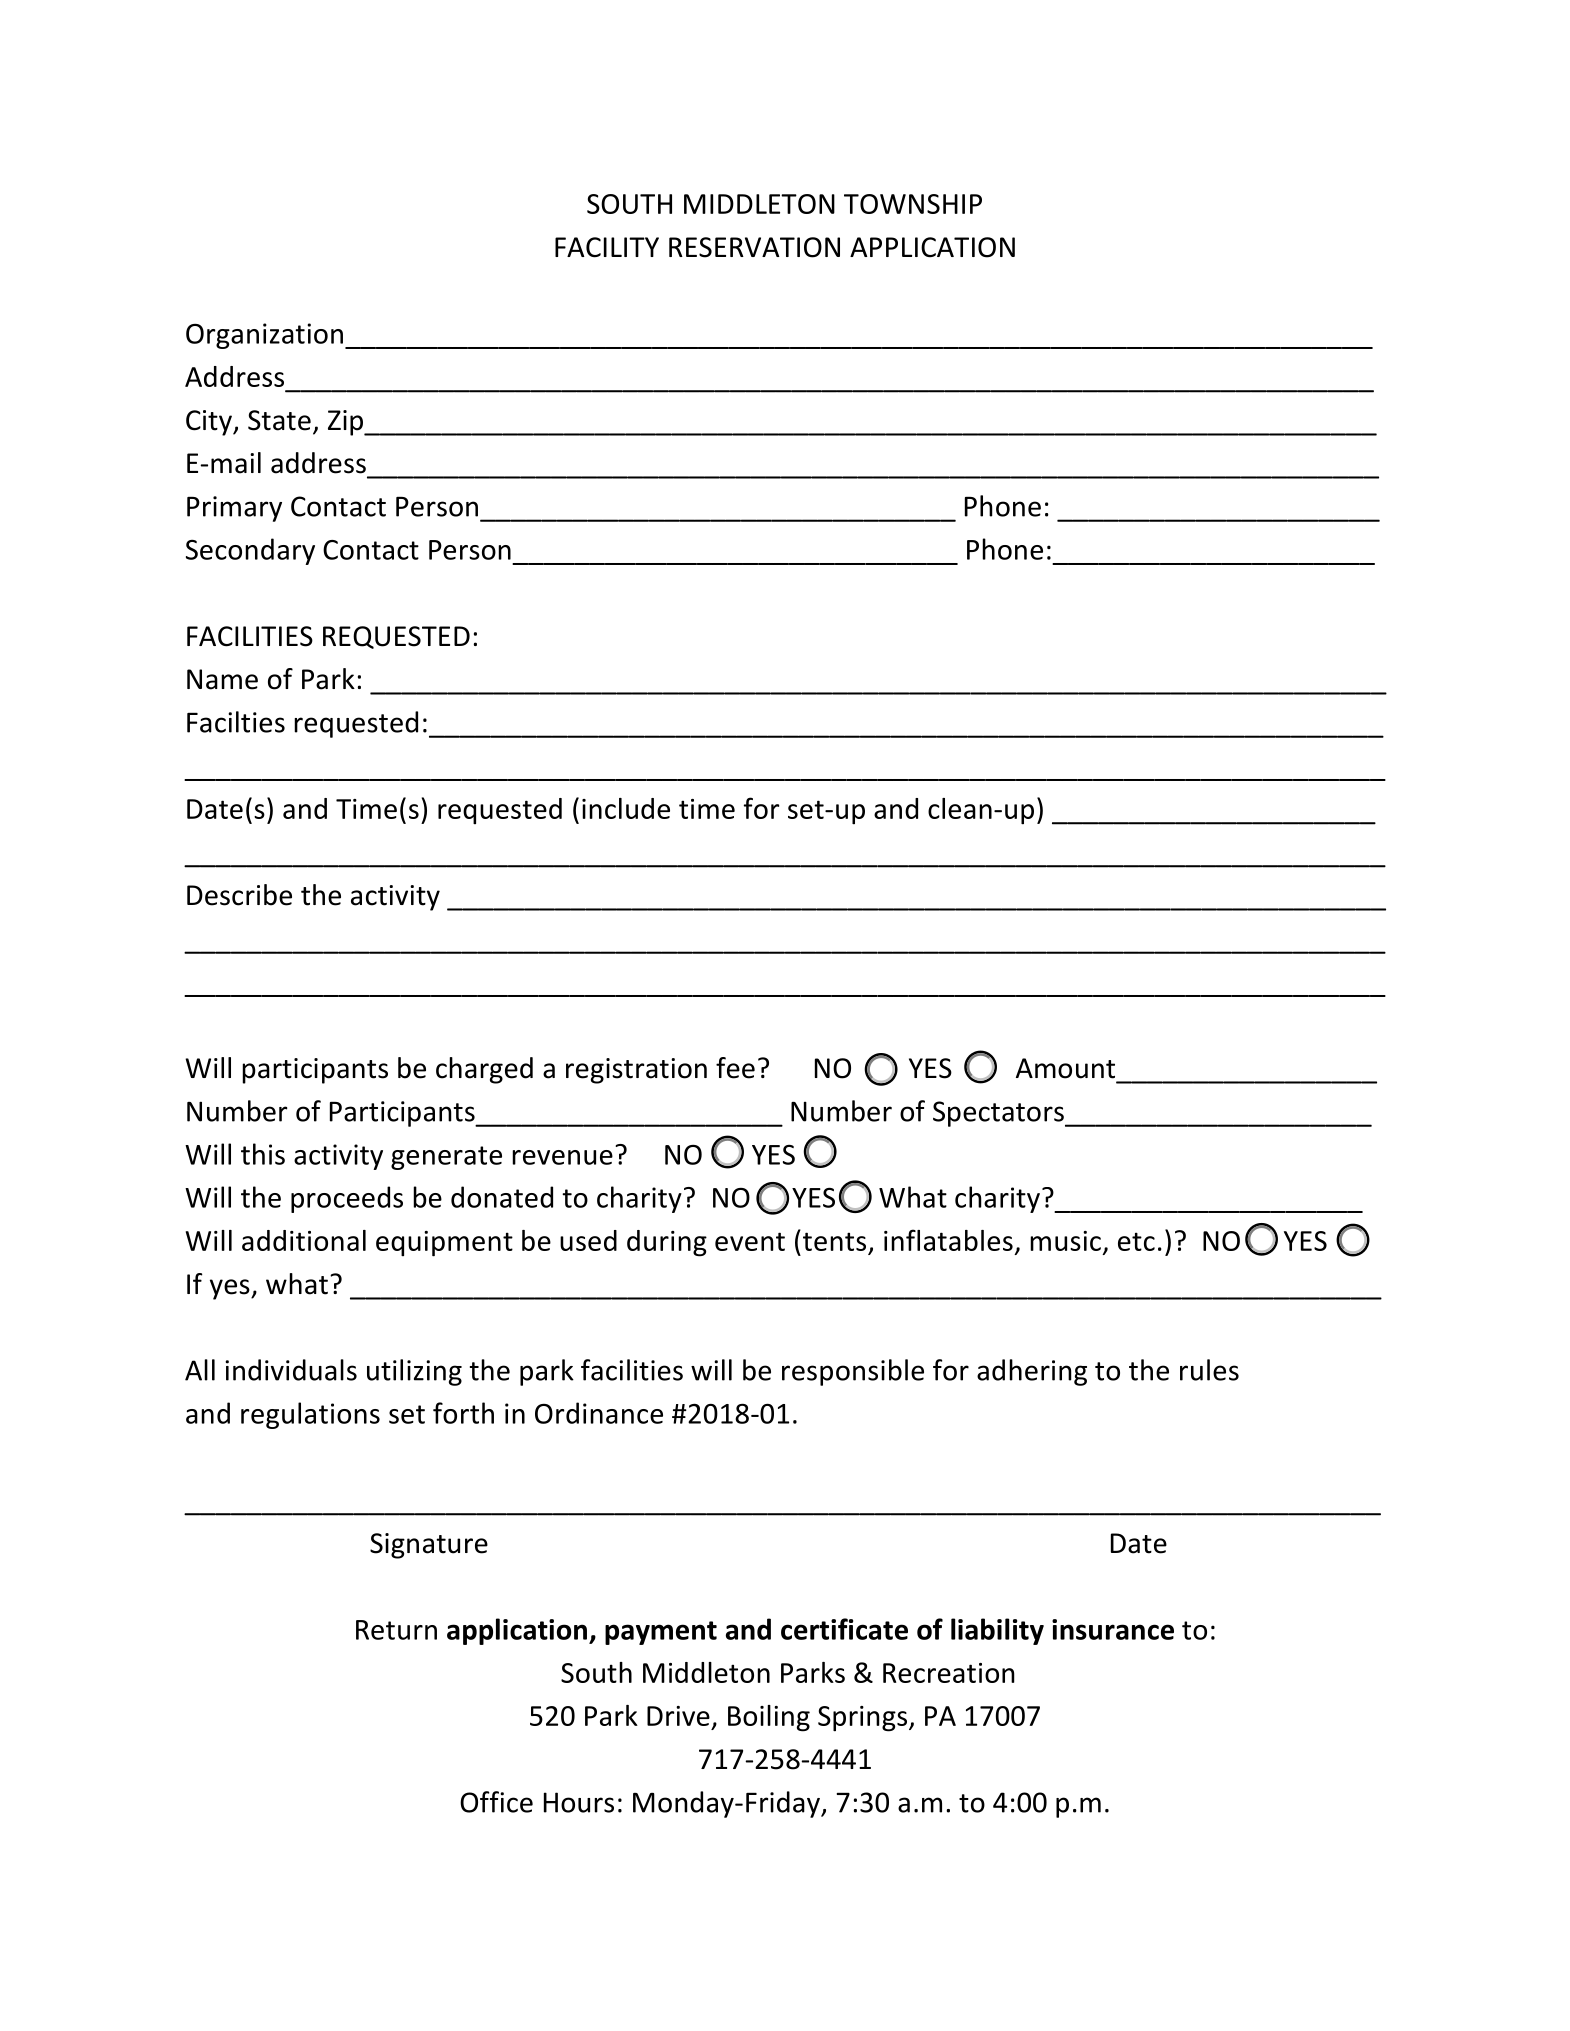  I want to click on Return, so click(396, 1630).
